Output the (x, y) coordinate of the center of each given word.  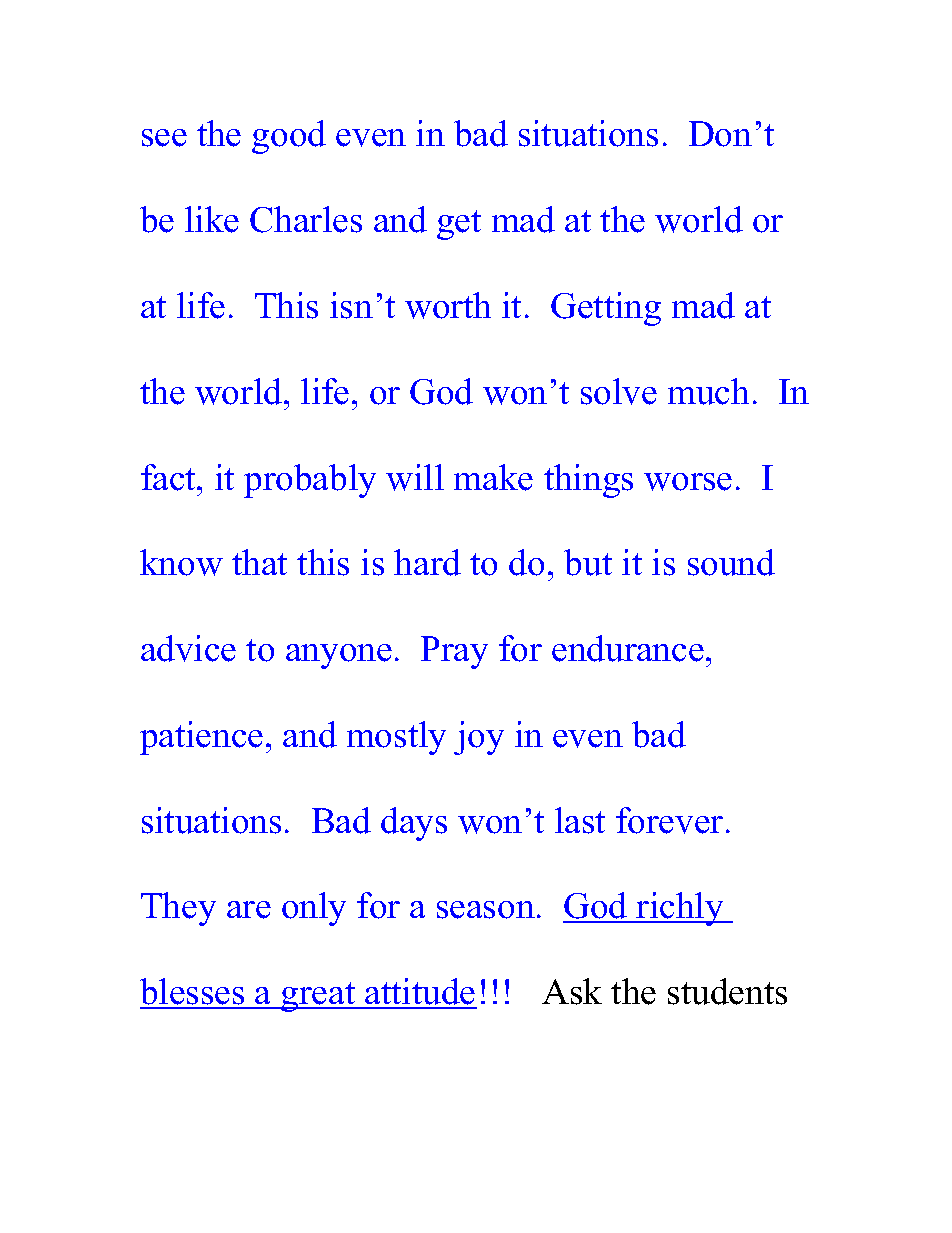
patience (201, 738)
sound (731, 562)
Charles (306, 219)
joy (479, 738)
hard (427, 562)
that (259, 562)
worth (448, 305)
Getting (606, 309)
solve (619, 391)
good (289, 137)
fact (169, 477)
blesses (193, 993)
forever (669, 820)
